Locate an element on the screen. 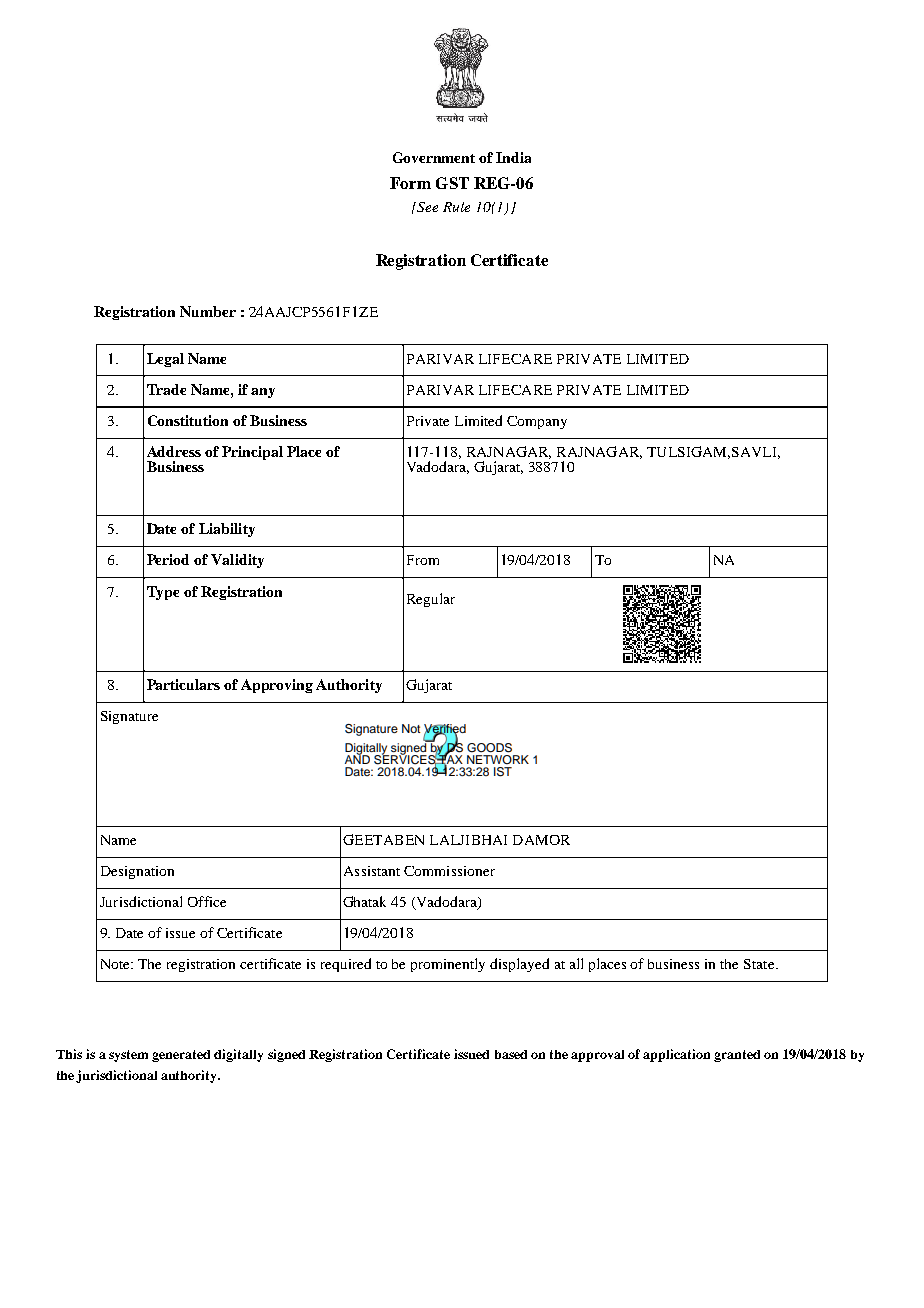 This screenshot has height=1308, width=924. Company is located at coordinates (537, 422).
